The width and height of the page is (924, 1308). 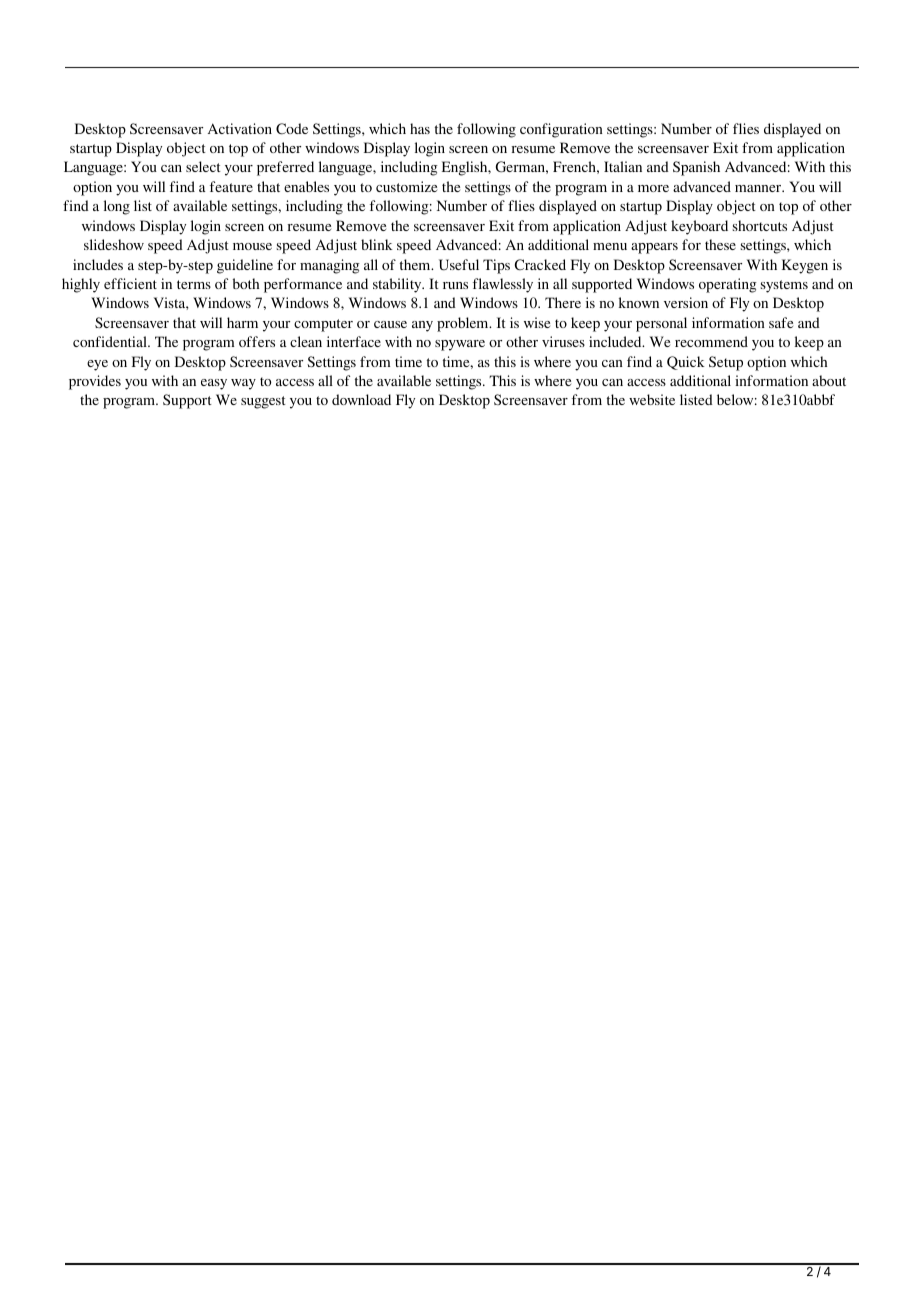 I want to click on easy, so click(x=214, y=384).
